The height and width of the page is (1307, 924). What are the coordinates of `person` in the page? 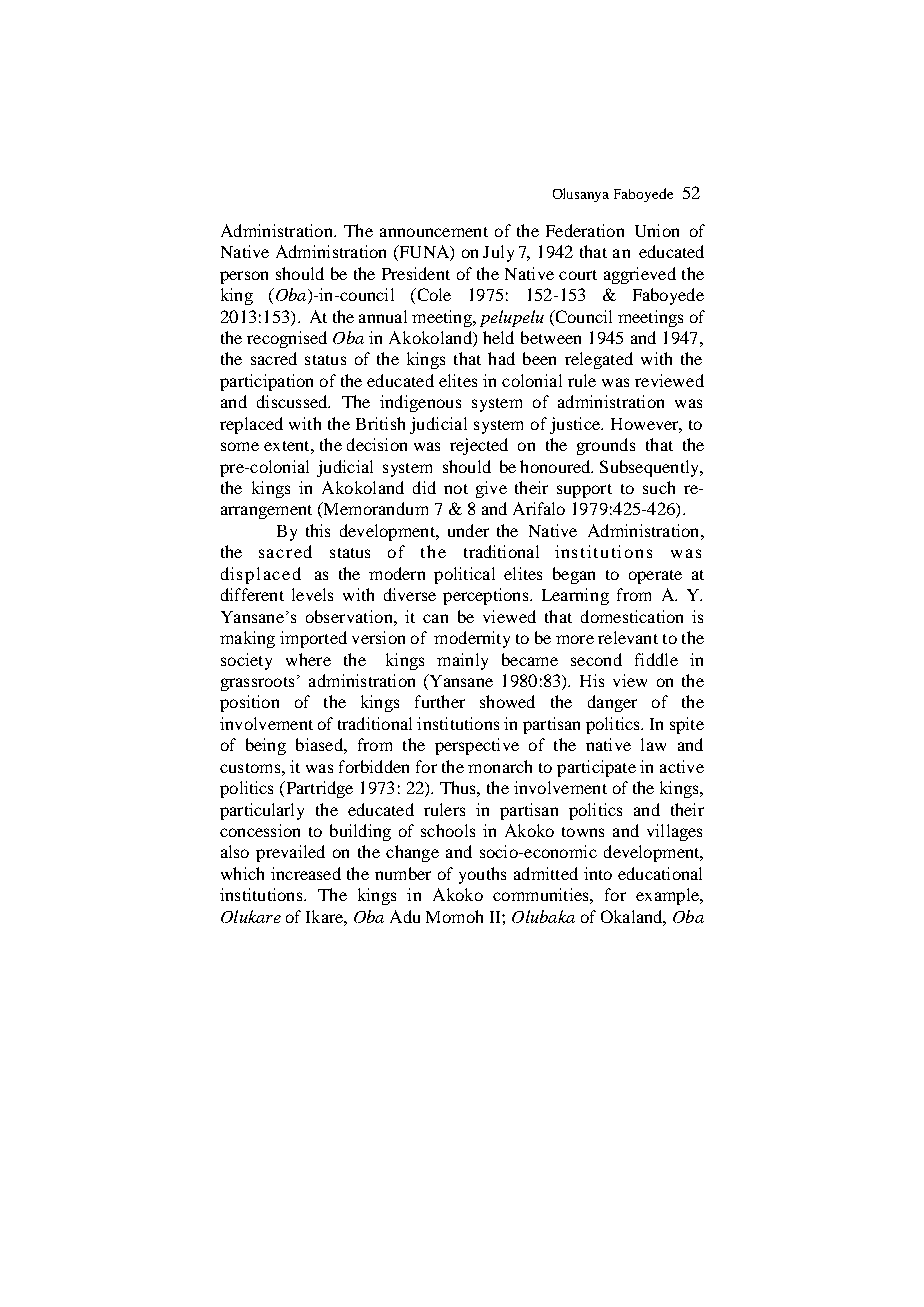 It's located at (244, 277).
